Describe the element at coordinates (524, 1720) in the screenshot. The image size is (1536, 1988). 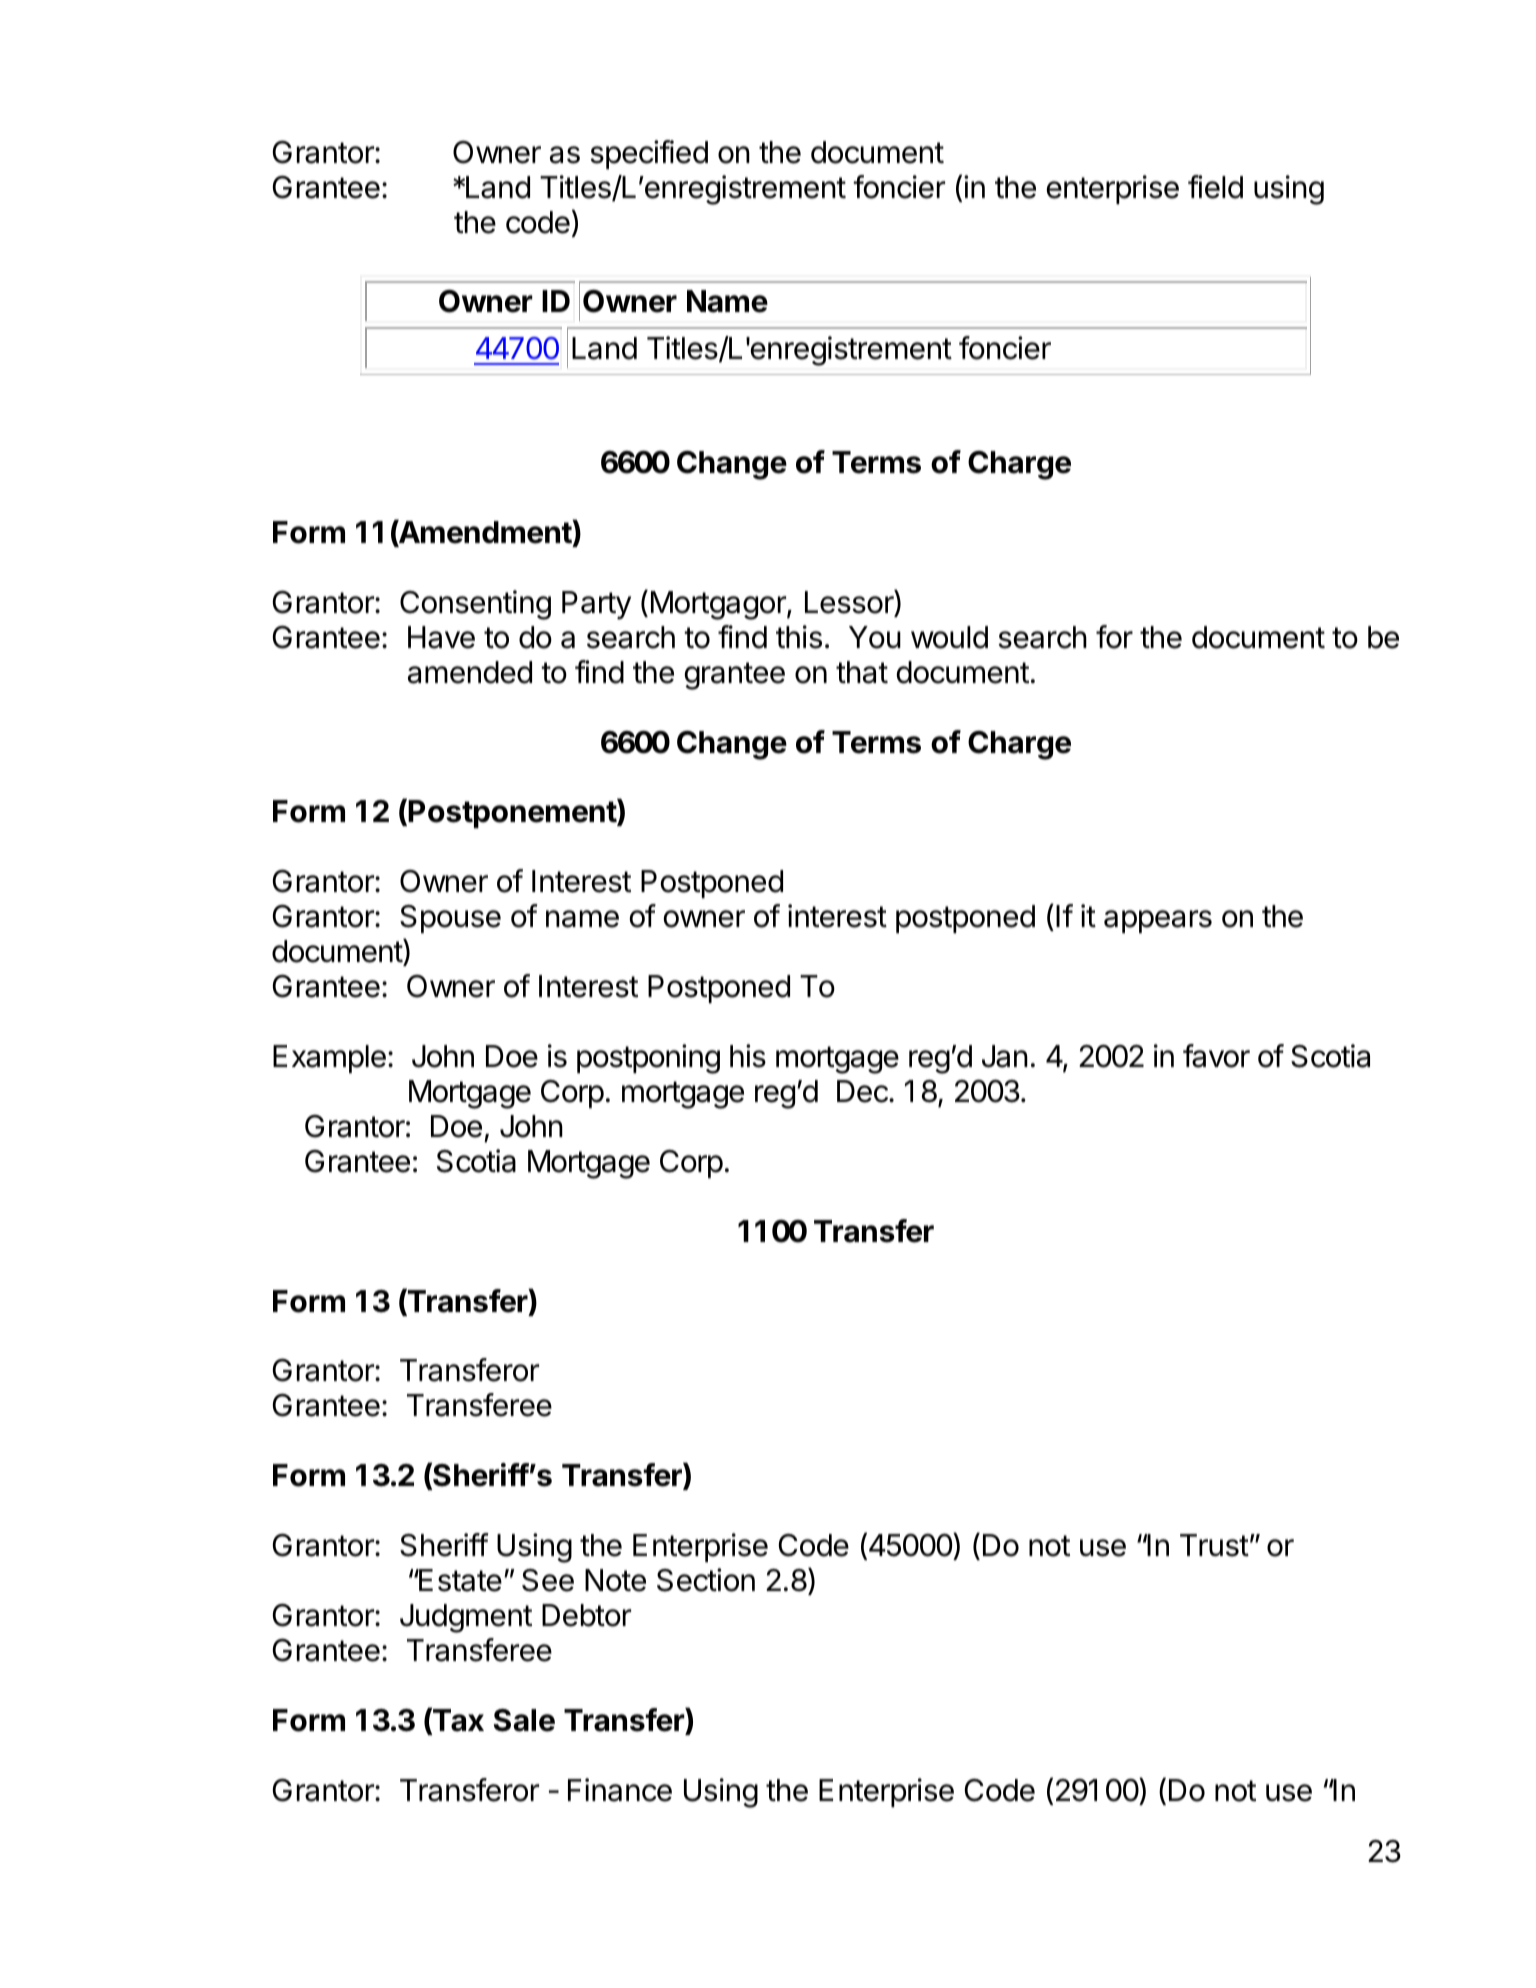
I see `Sale` at that location.
